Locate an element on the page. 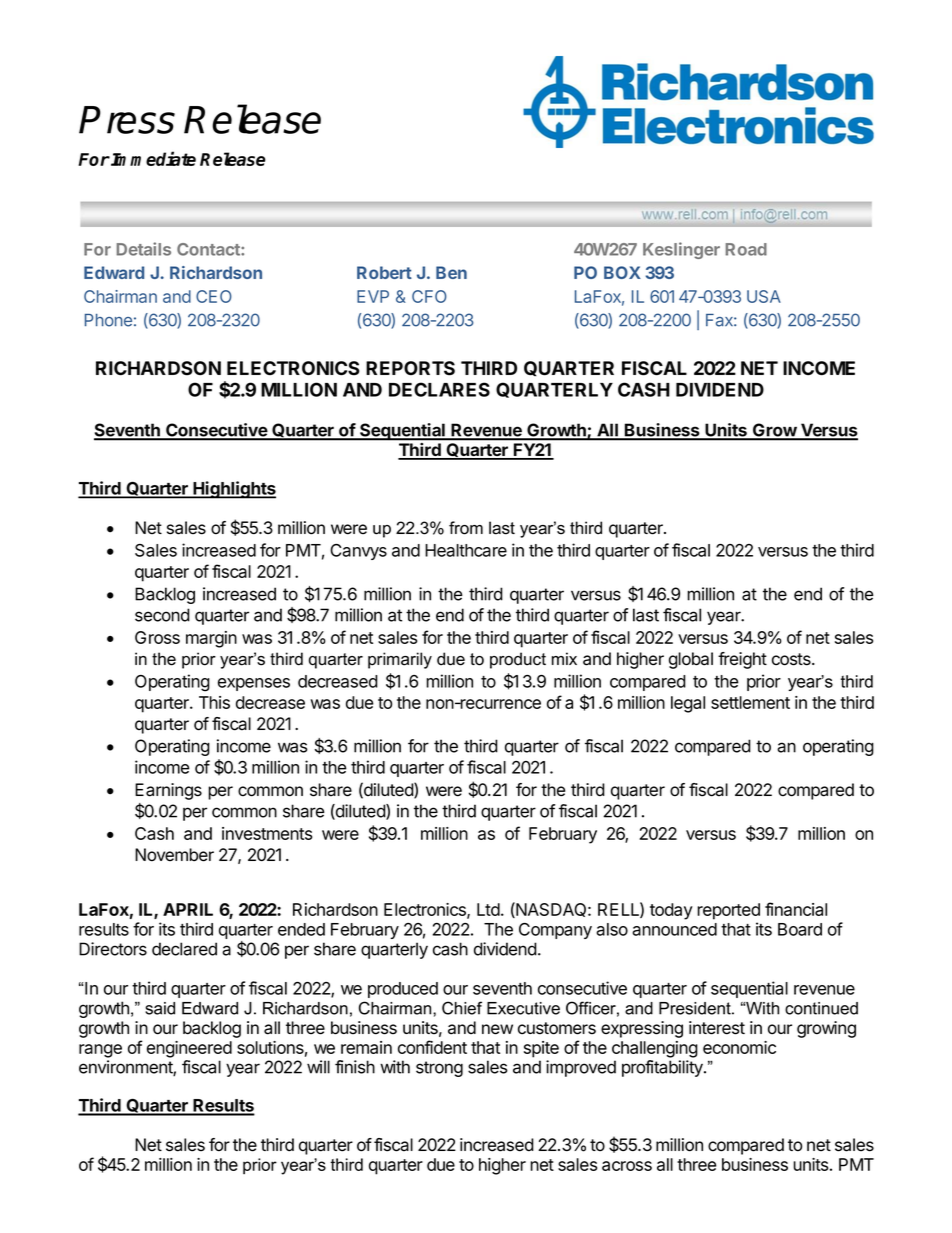 The height and width of the document is (1233, 952). Ltd is located at coordinates (488, 909).
